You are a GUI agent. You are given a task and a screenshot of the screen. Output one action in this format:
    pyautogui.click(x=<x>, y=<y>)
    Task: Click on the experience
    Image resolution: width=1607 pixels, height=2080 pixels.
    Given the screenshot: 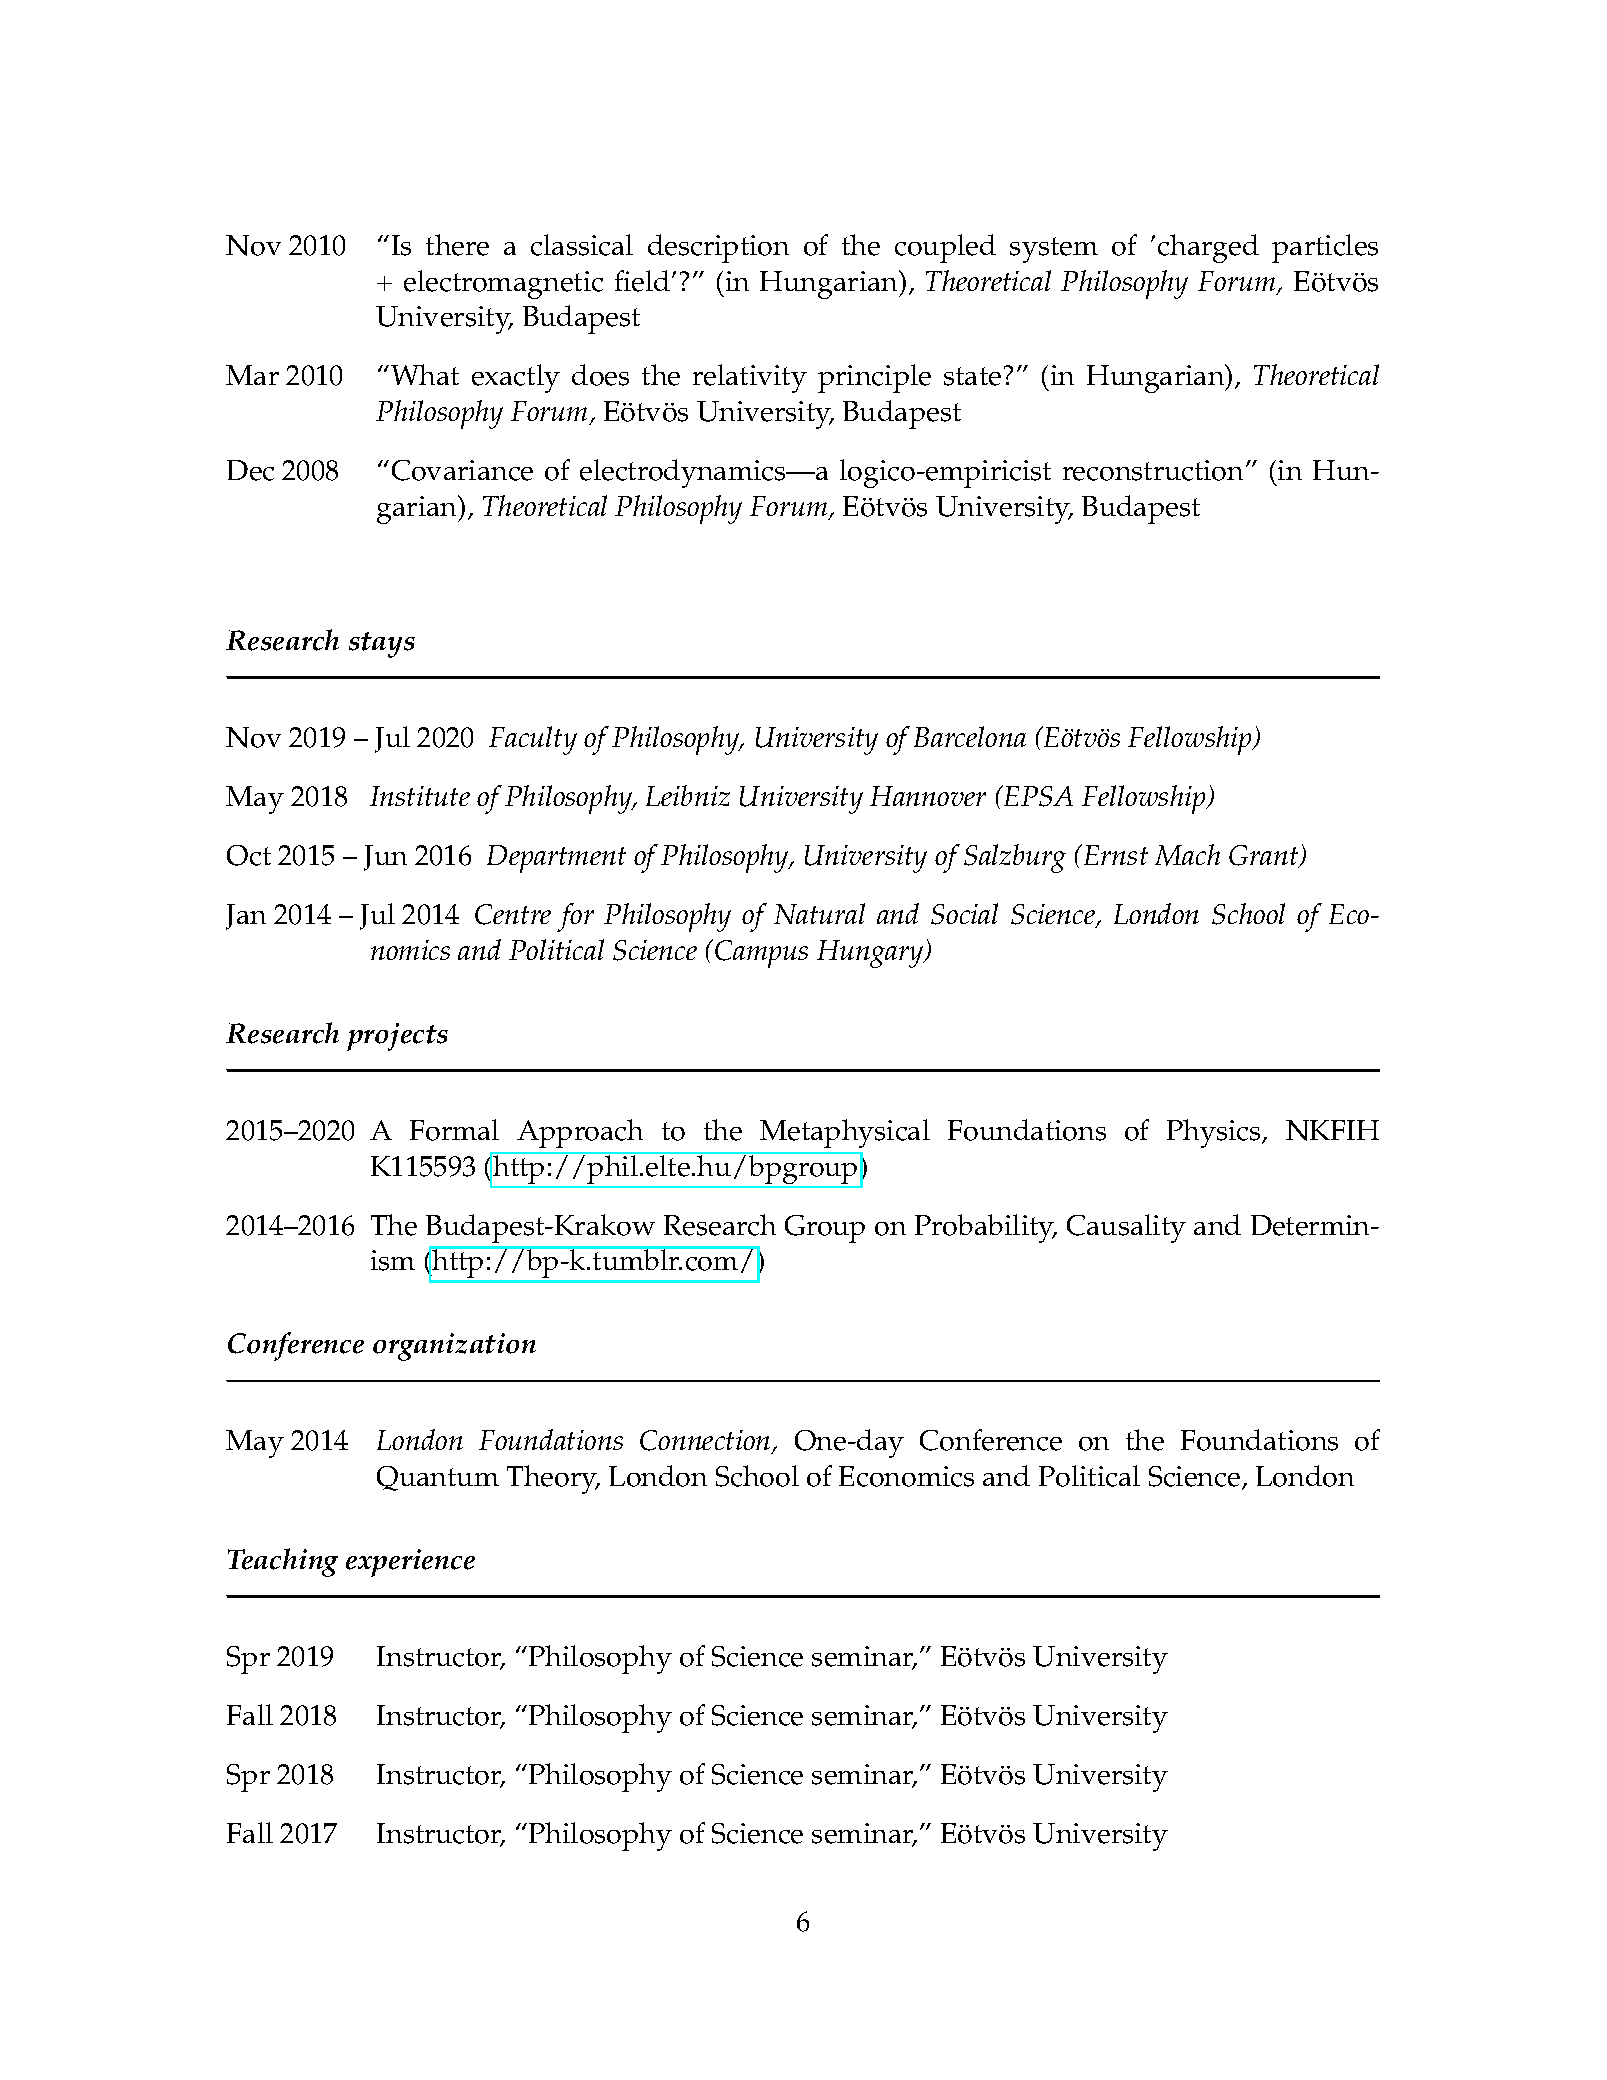 What is the action you would take?
    pyautogui.click(x=410, y=1563)
